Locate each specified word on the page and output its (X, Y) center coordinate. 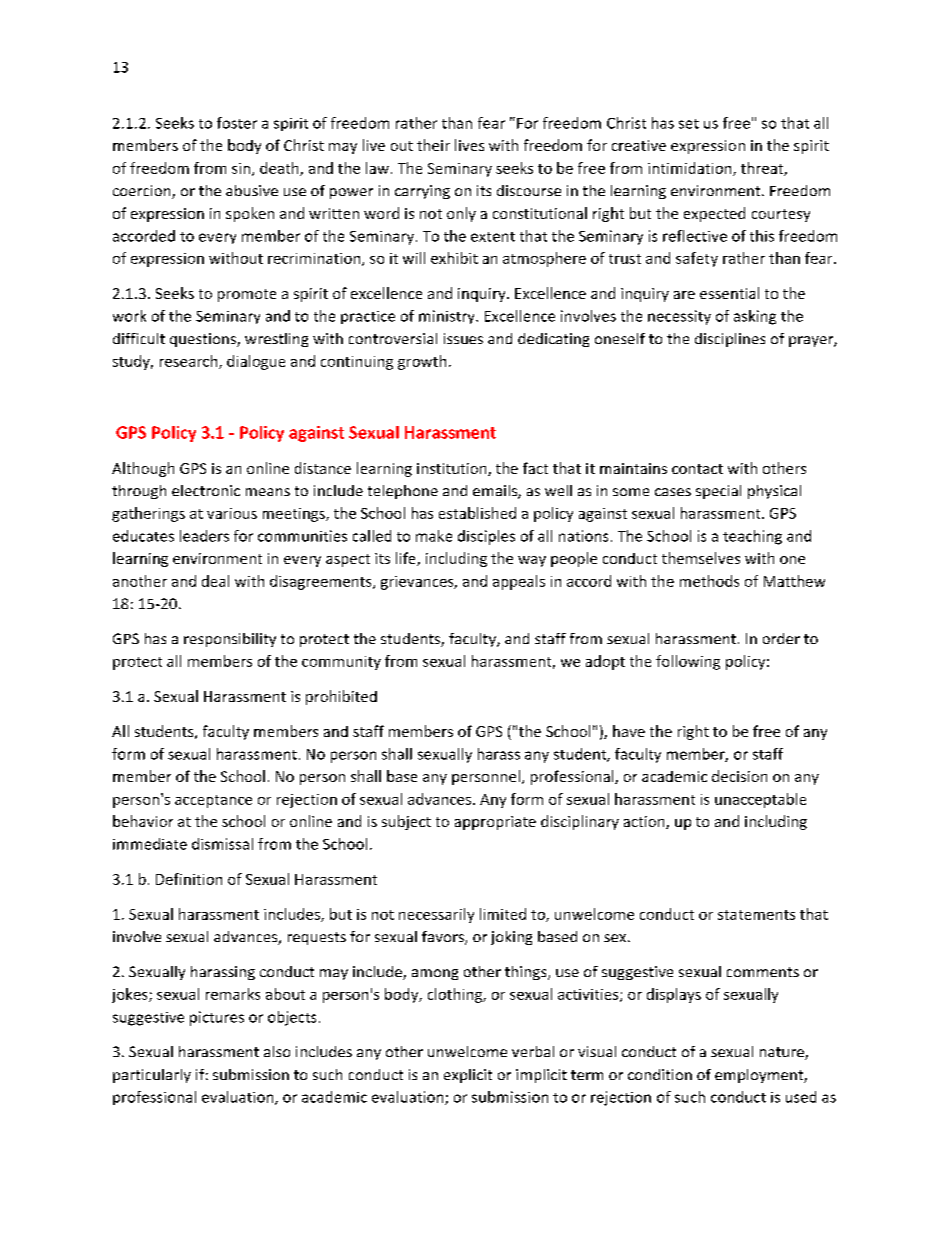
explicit (468, 1076)
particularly (152, 1076)
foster (237, 123)
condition (660, 1074)
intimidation (691, 169)
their (433, 145)
